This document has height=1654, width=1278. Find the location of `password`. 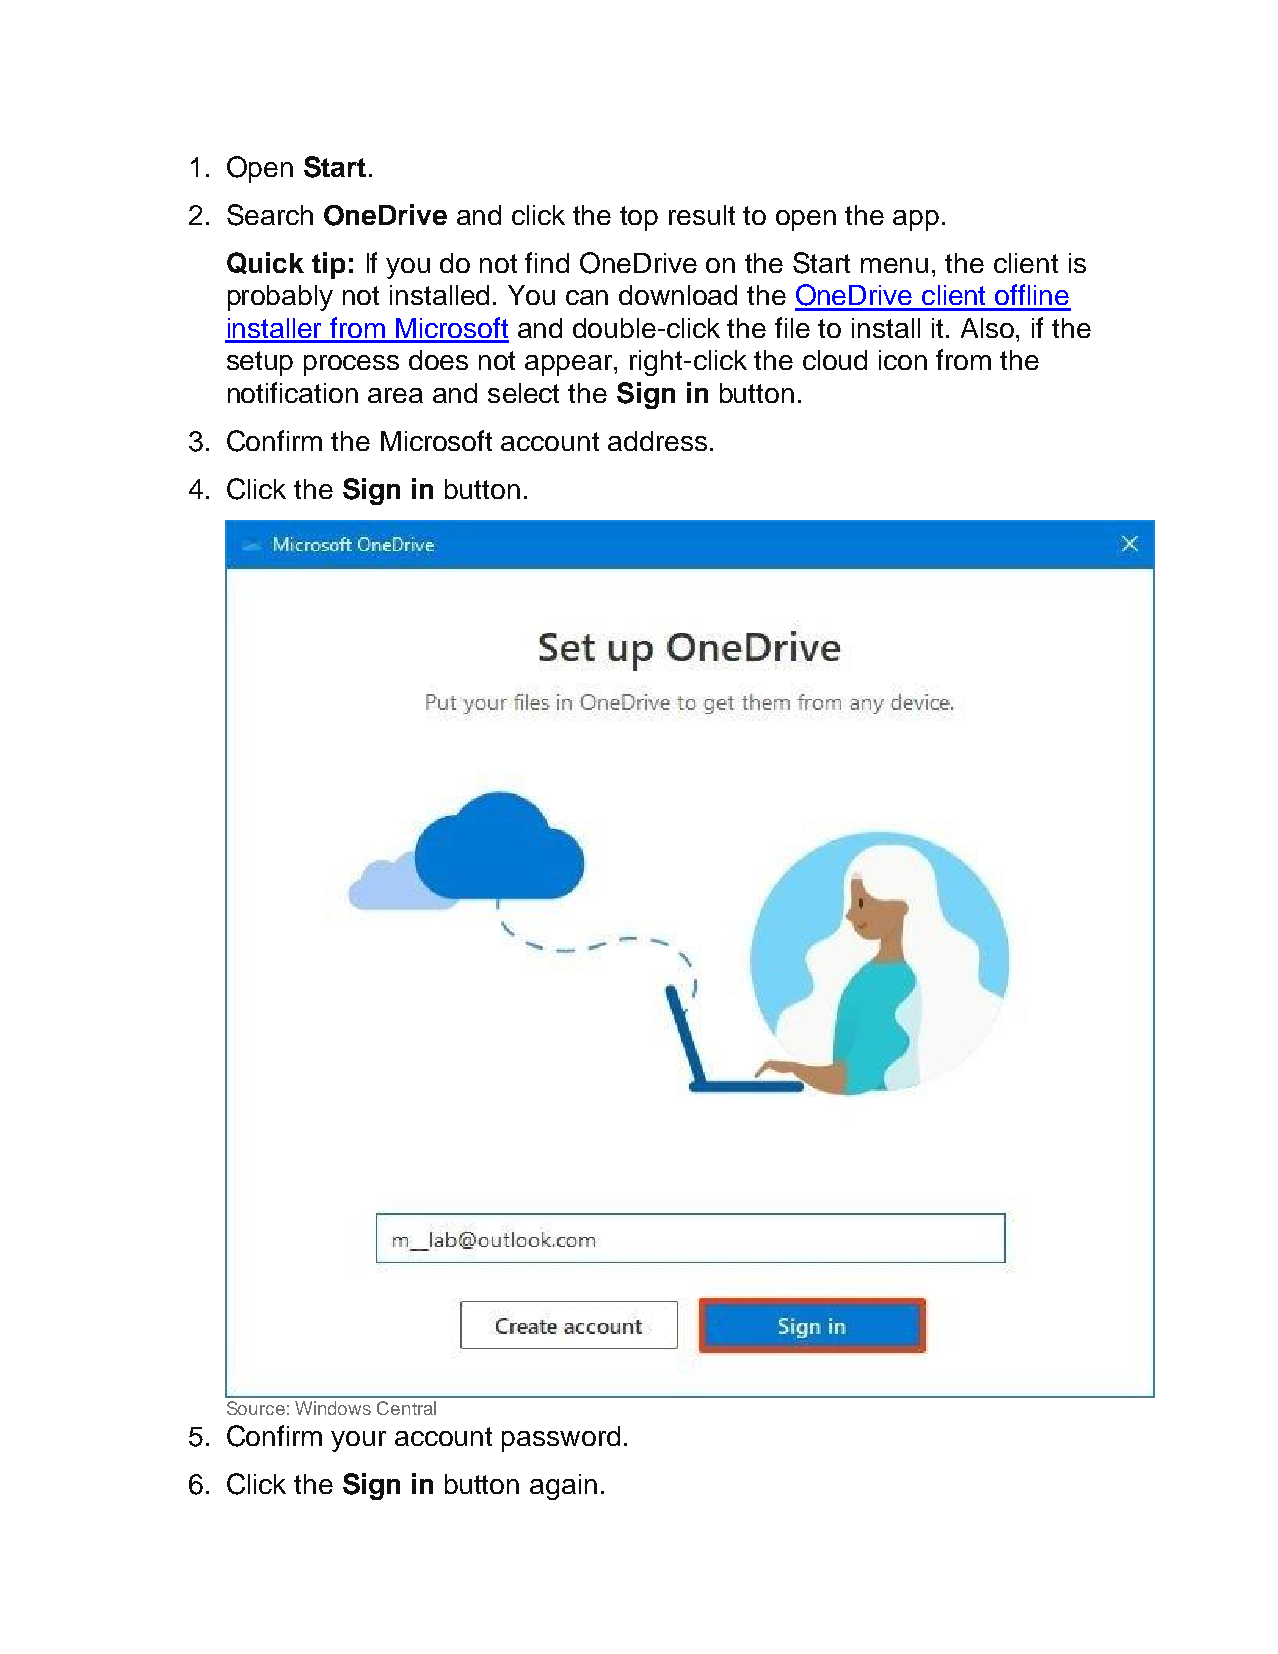

password is located at coordinates (561, 1439).
